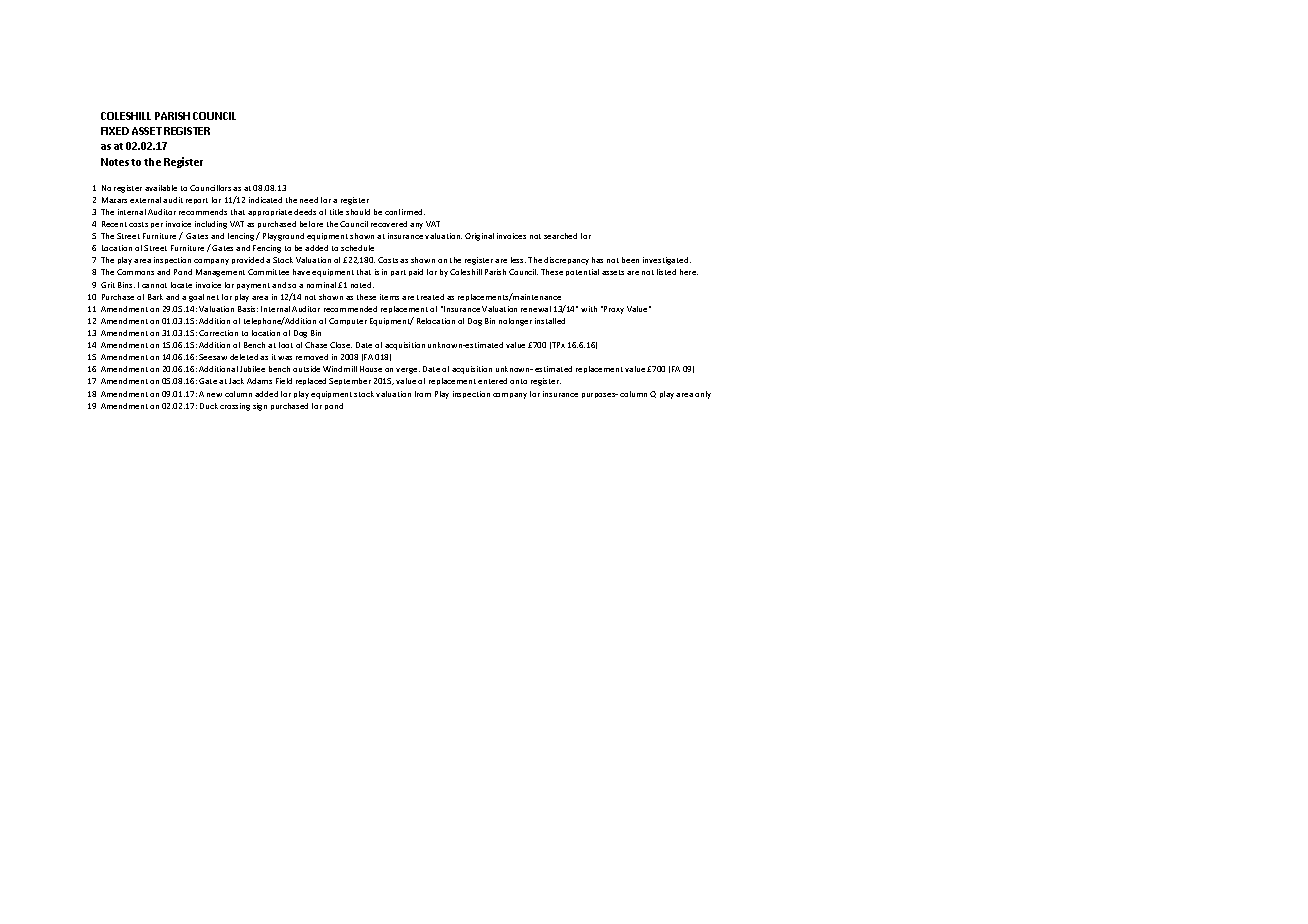 The width and height of the document is (1308, 924). What do you see at coordinates (423, 394) in the document?
I see `from` at bounding box center [423, 394].
